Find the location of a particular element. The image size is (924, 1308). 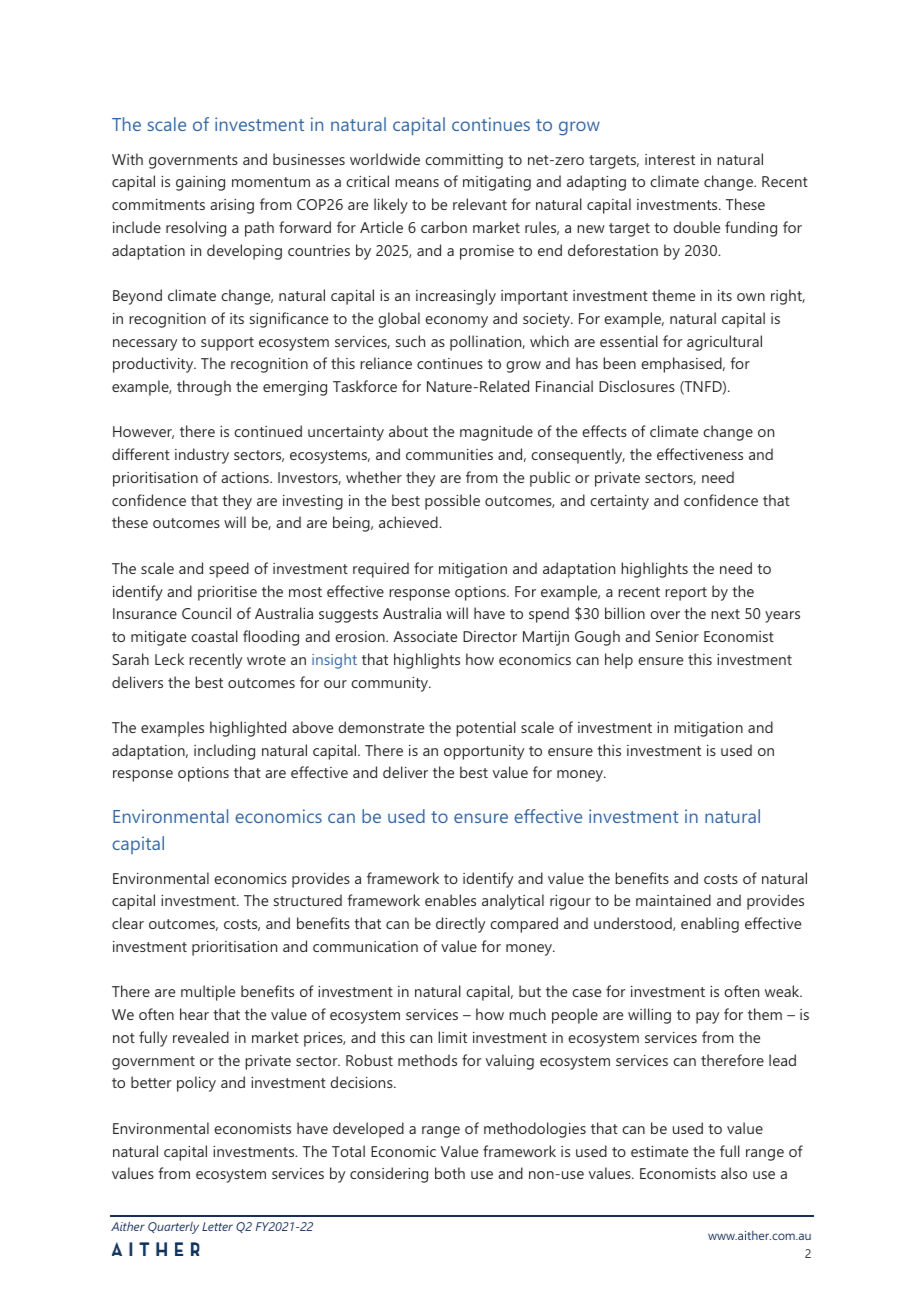

double is located at coordinates (696, 227).
